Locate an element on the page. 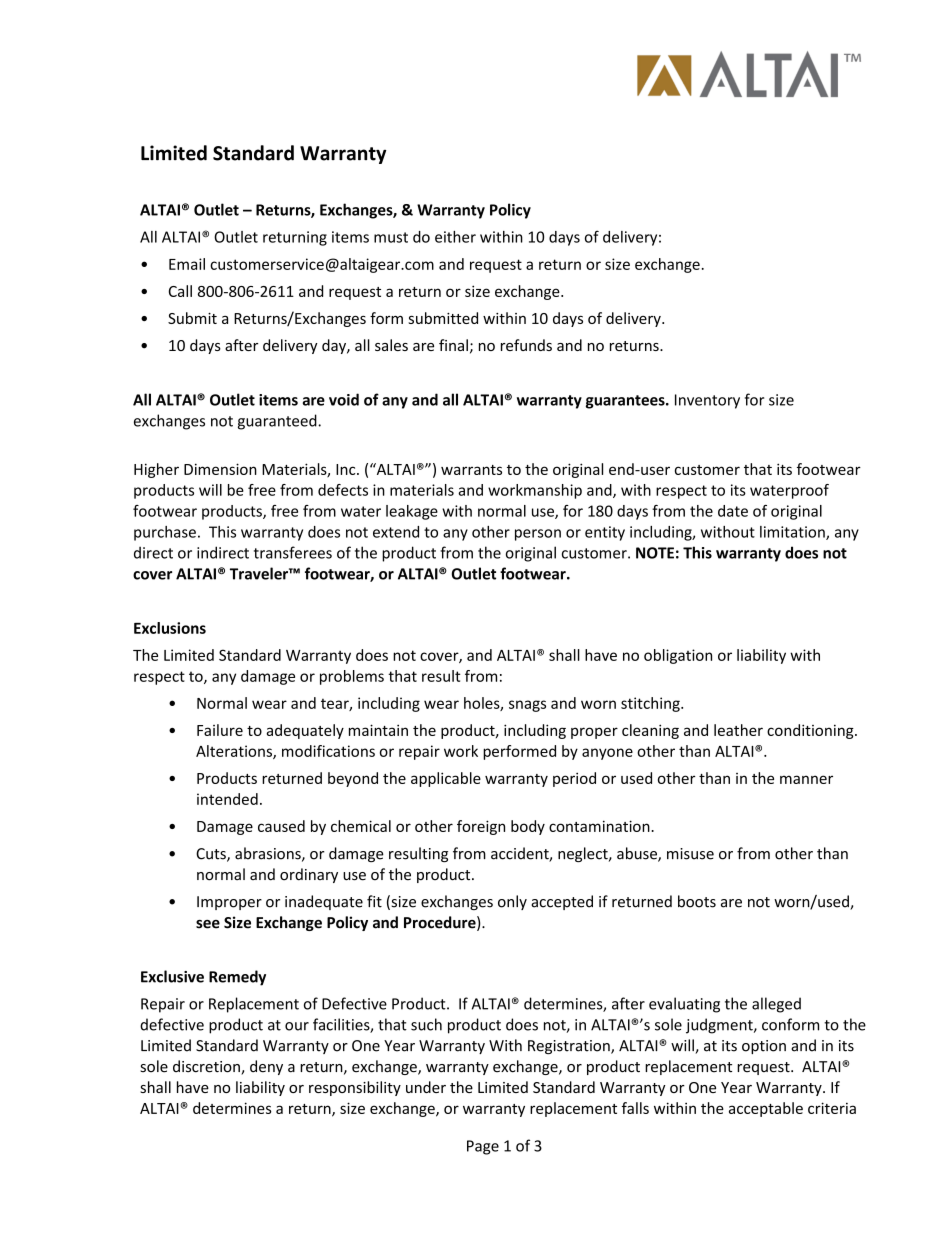 The image size is (952, 1233). Inventory is located at coordinates (707, 401).
